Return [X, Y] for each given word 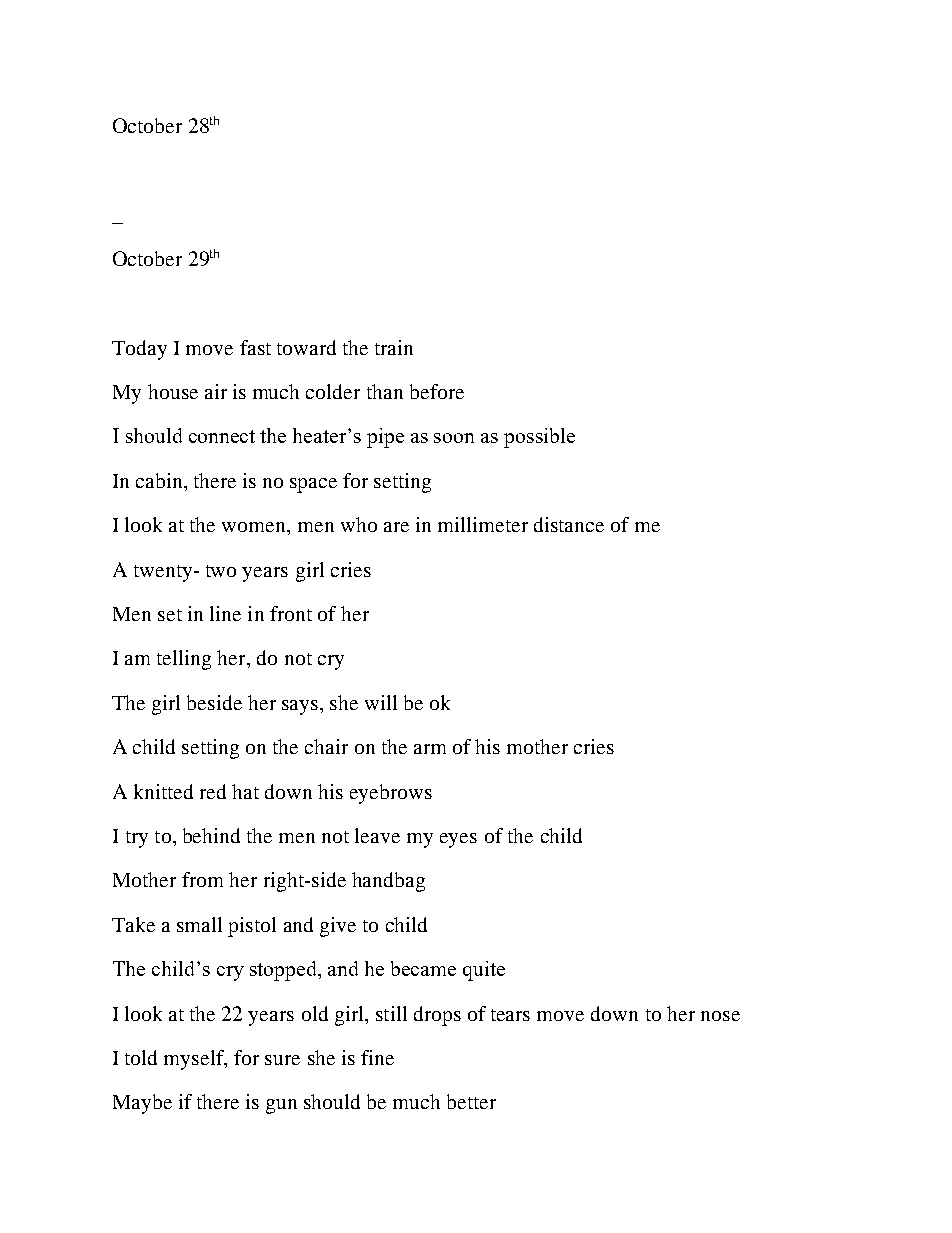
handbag [388, 882]
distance [569, 524]
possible [539, 438]
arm [430, 749]
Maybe [142, 1104]
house [173, 391]
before [437, 391]
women [255, 527]
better [471, 1101]
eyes [458, 840]
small [199, 924]
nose [720, 1016]
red [213, 791]
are [396, 527]
